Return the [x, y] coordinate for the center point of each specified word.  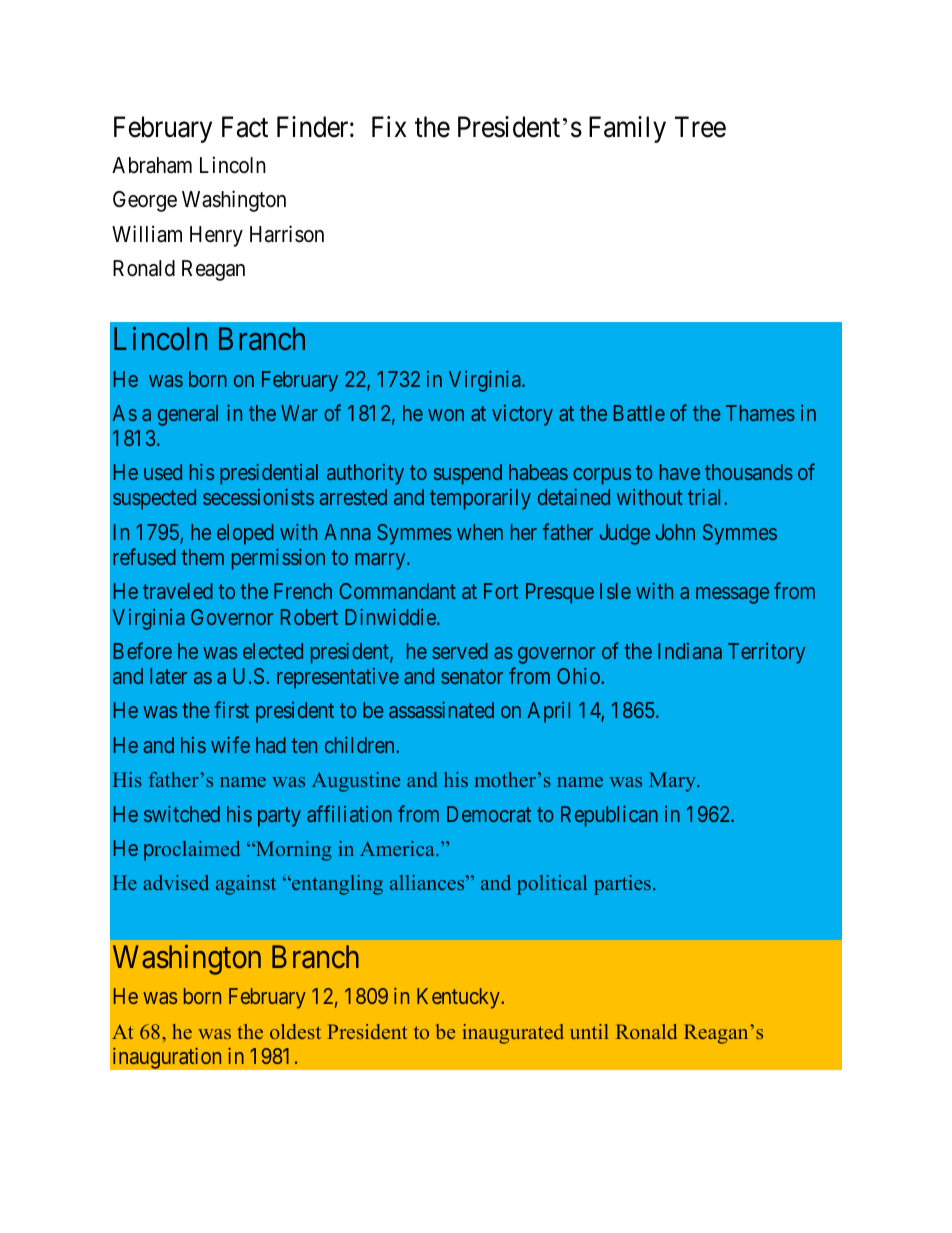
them [203, 557]
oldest [295, 1031]
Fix [389, 126]
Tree [700, 127]
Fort [501, 591]
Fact [245, 127]
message [732, 595]
